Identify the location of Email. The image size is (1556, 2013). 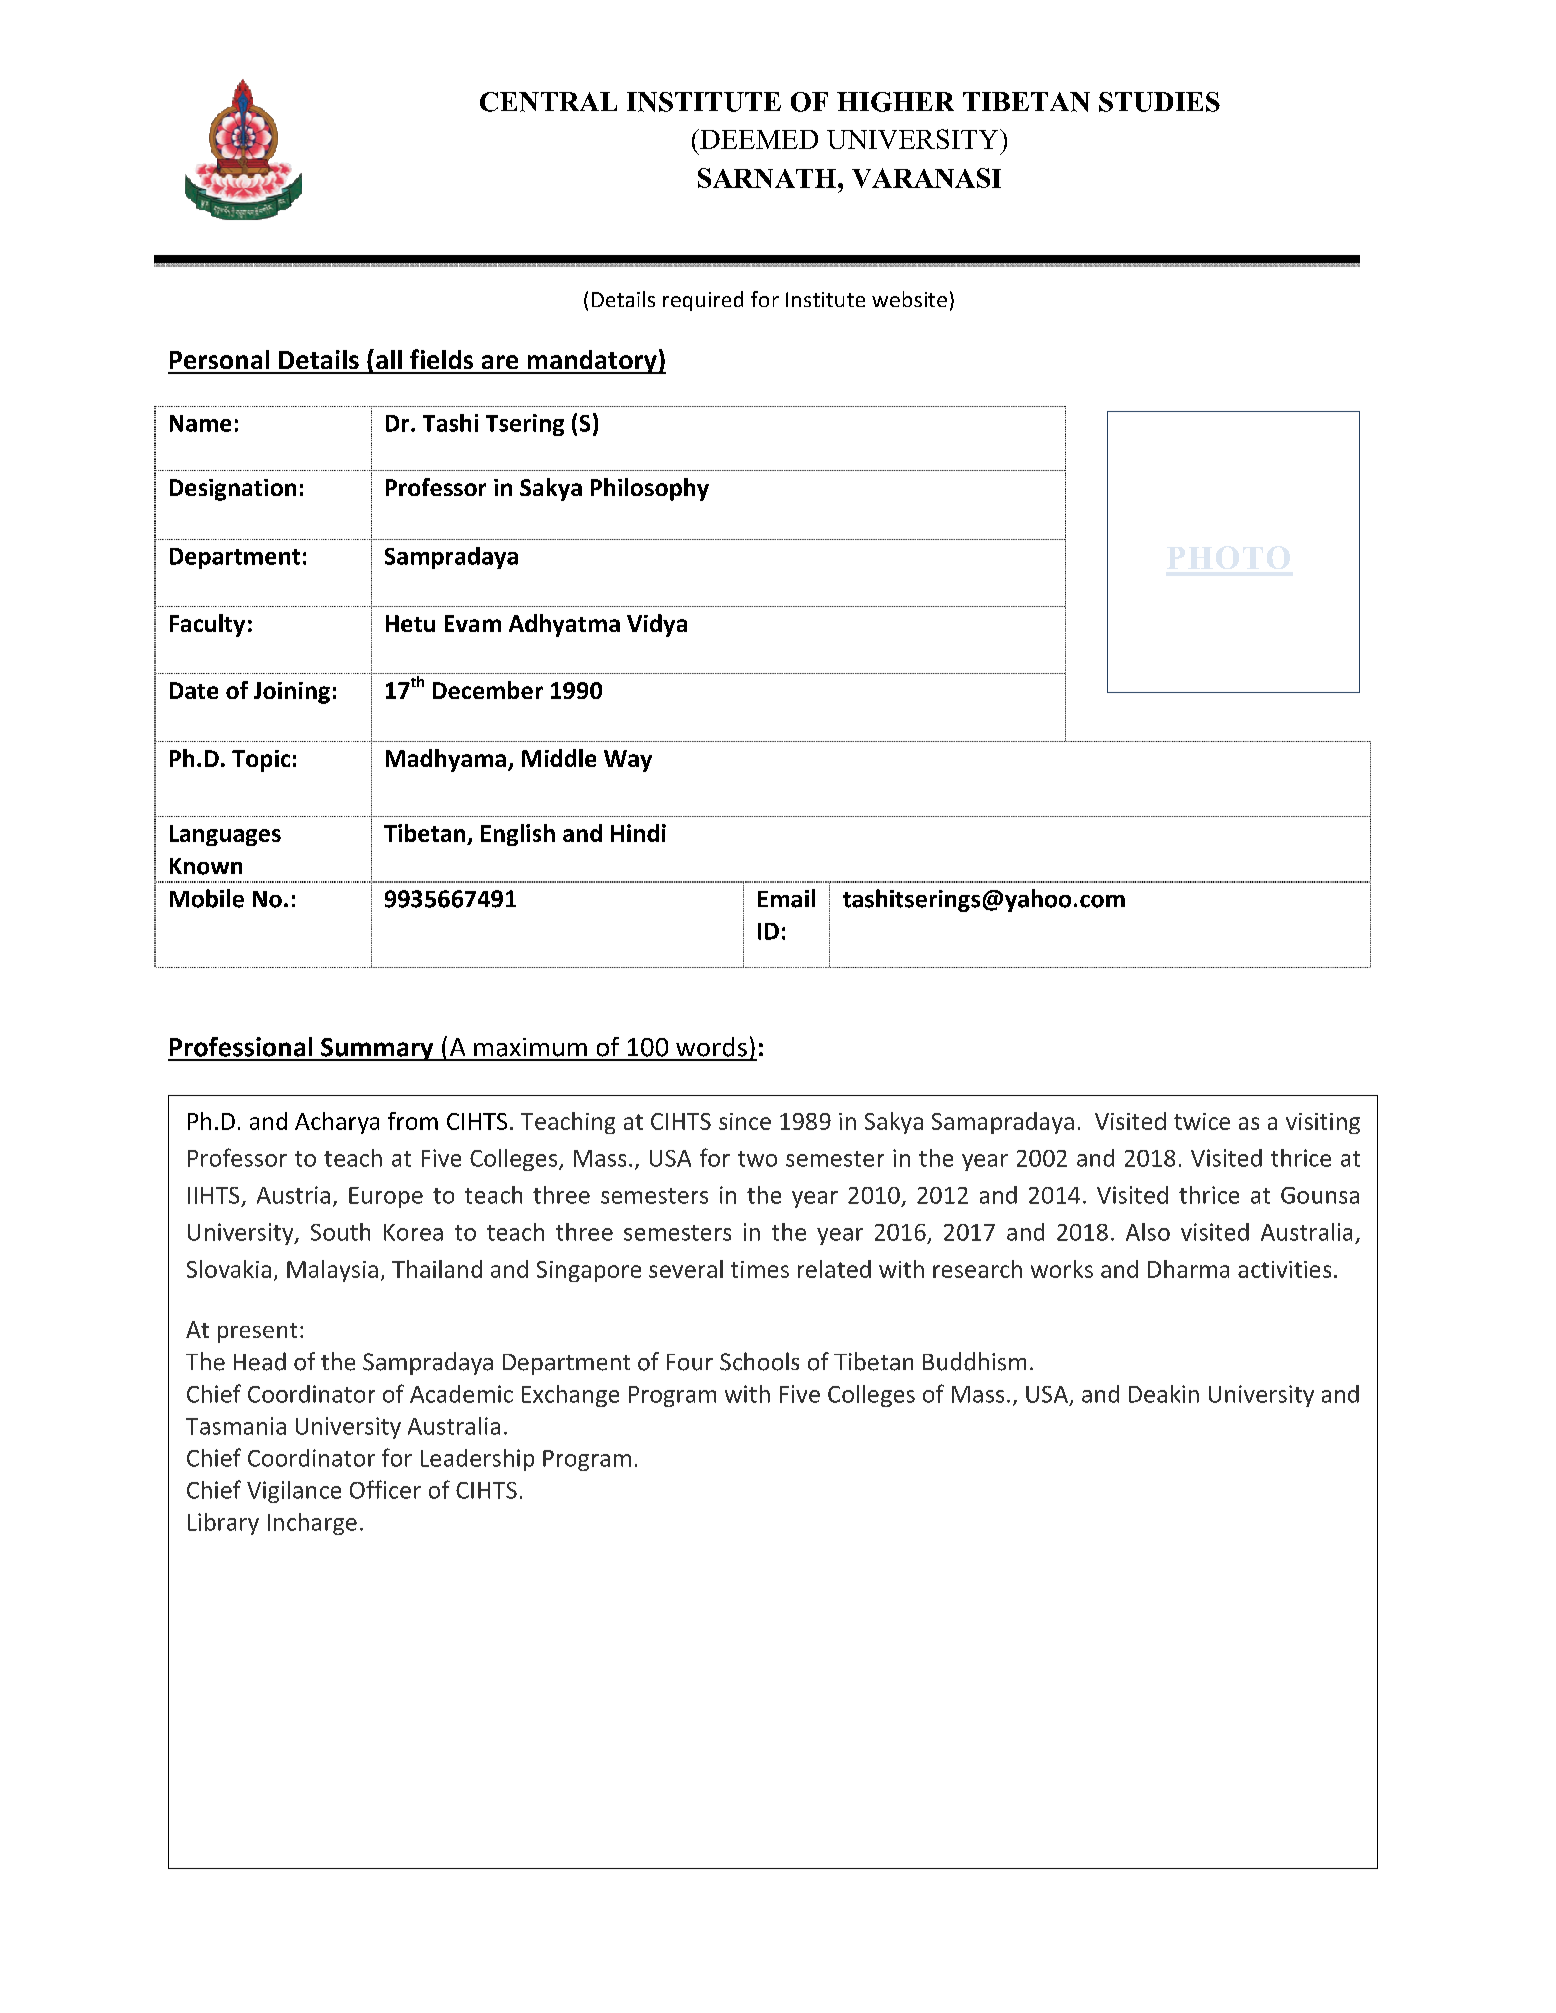
(786, 898).
